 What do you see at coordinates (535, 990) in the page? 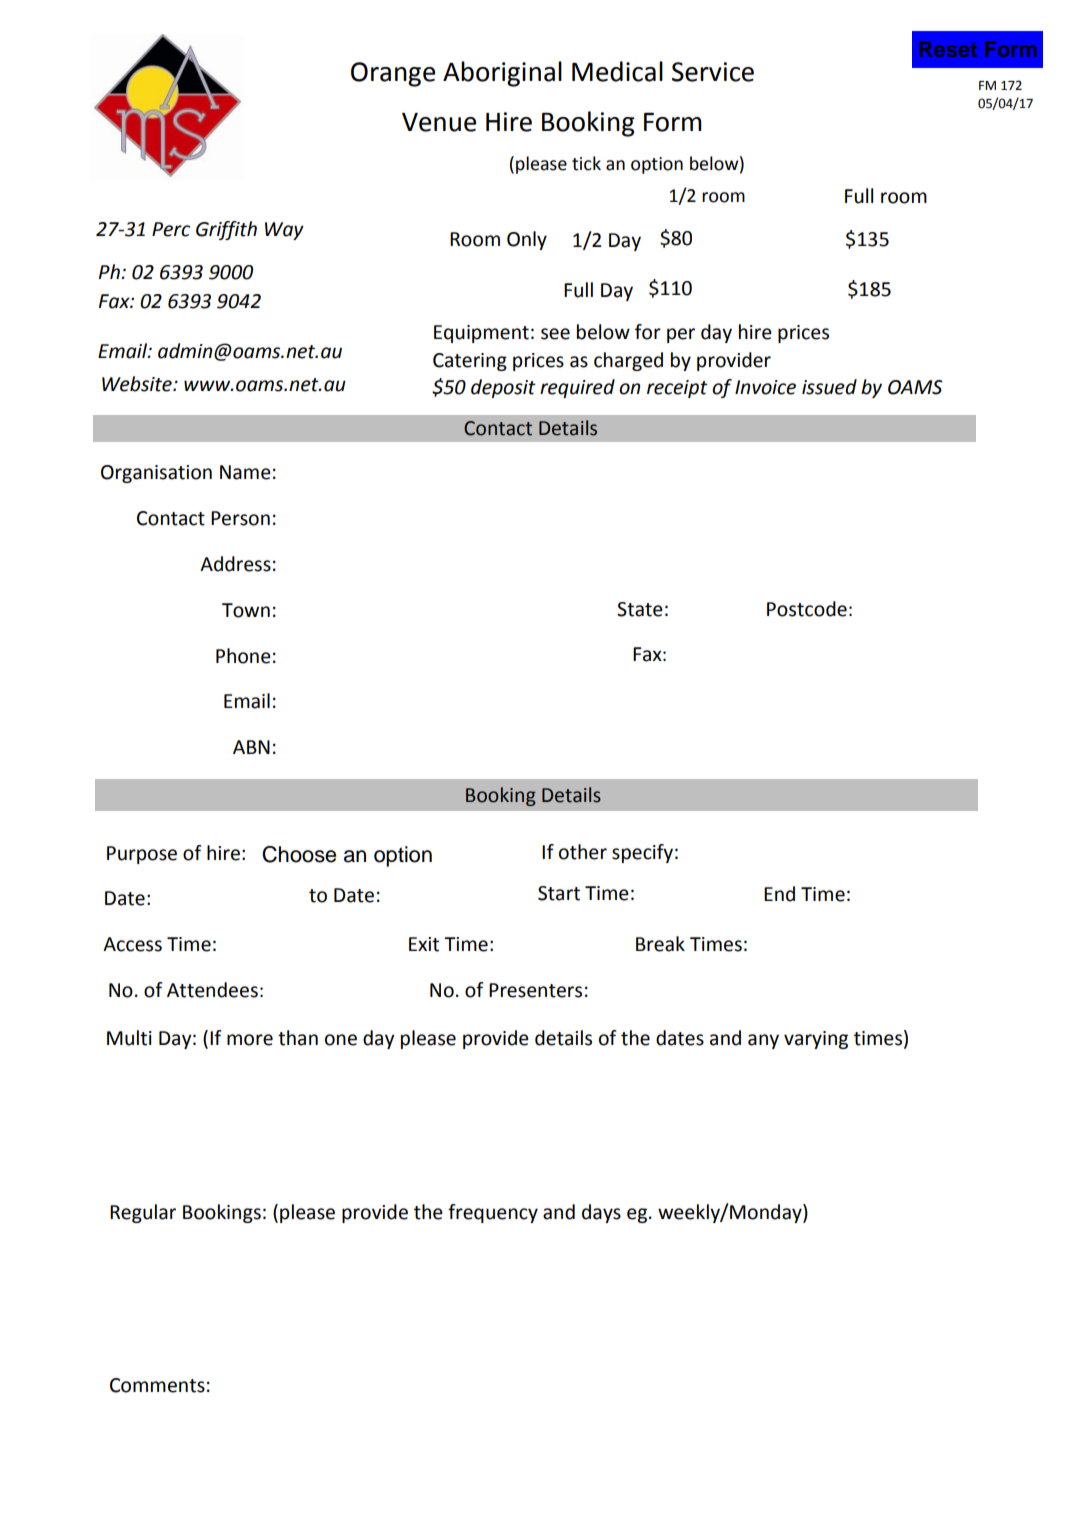
I see `Presenters` at bounding box center [535, 990].
